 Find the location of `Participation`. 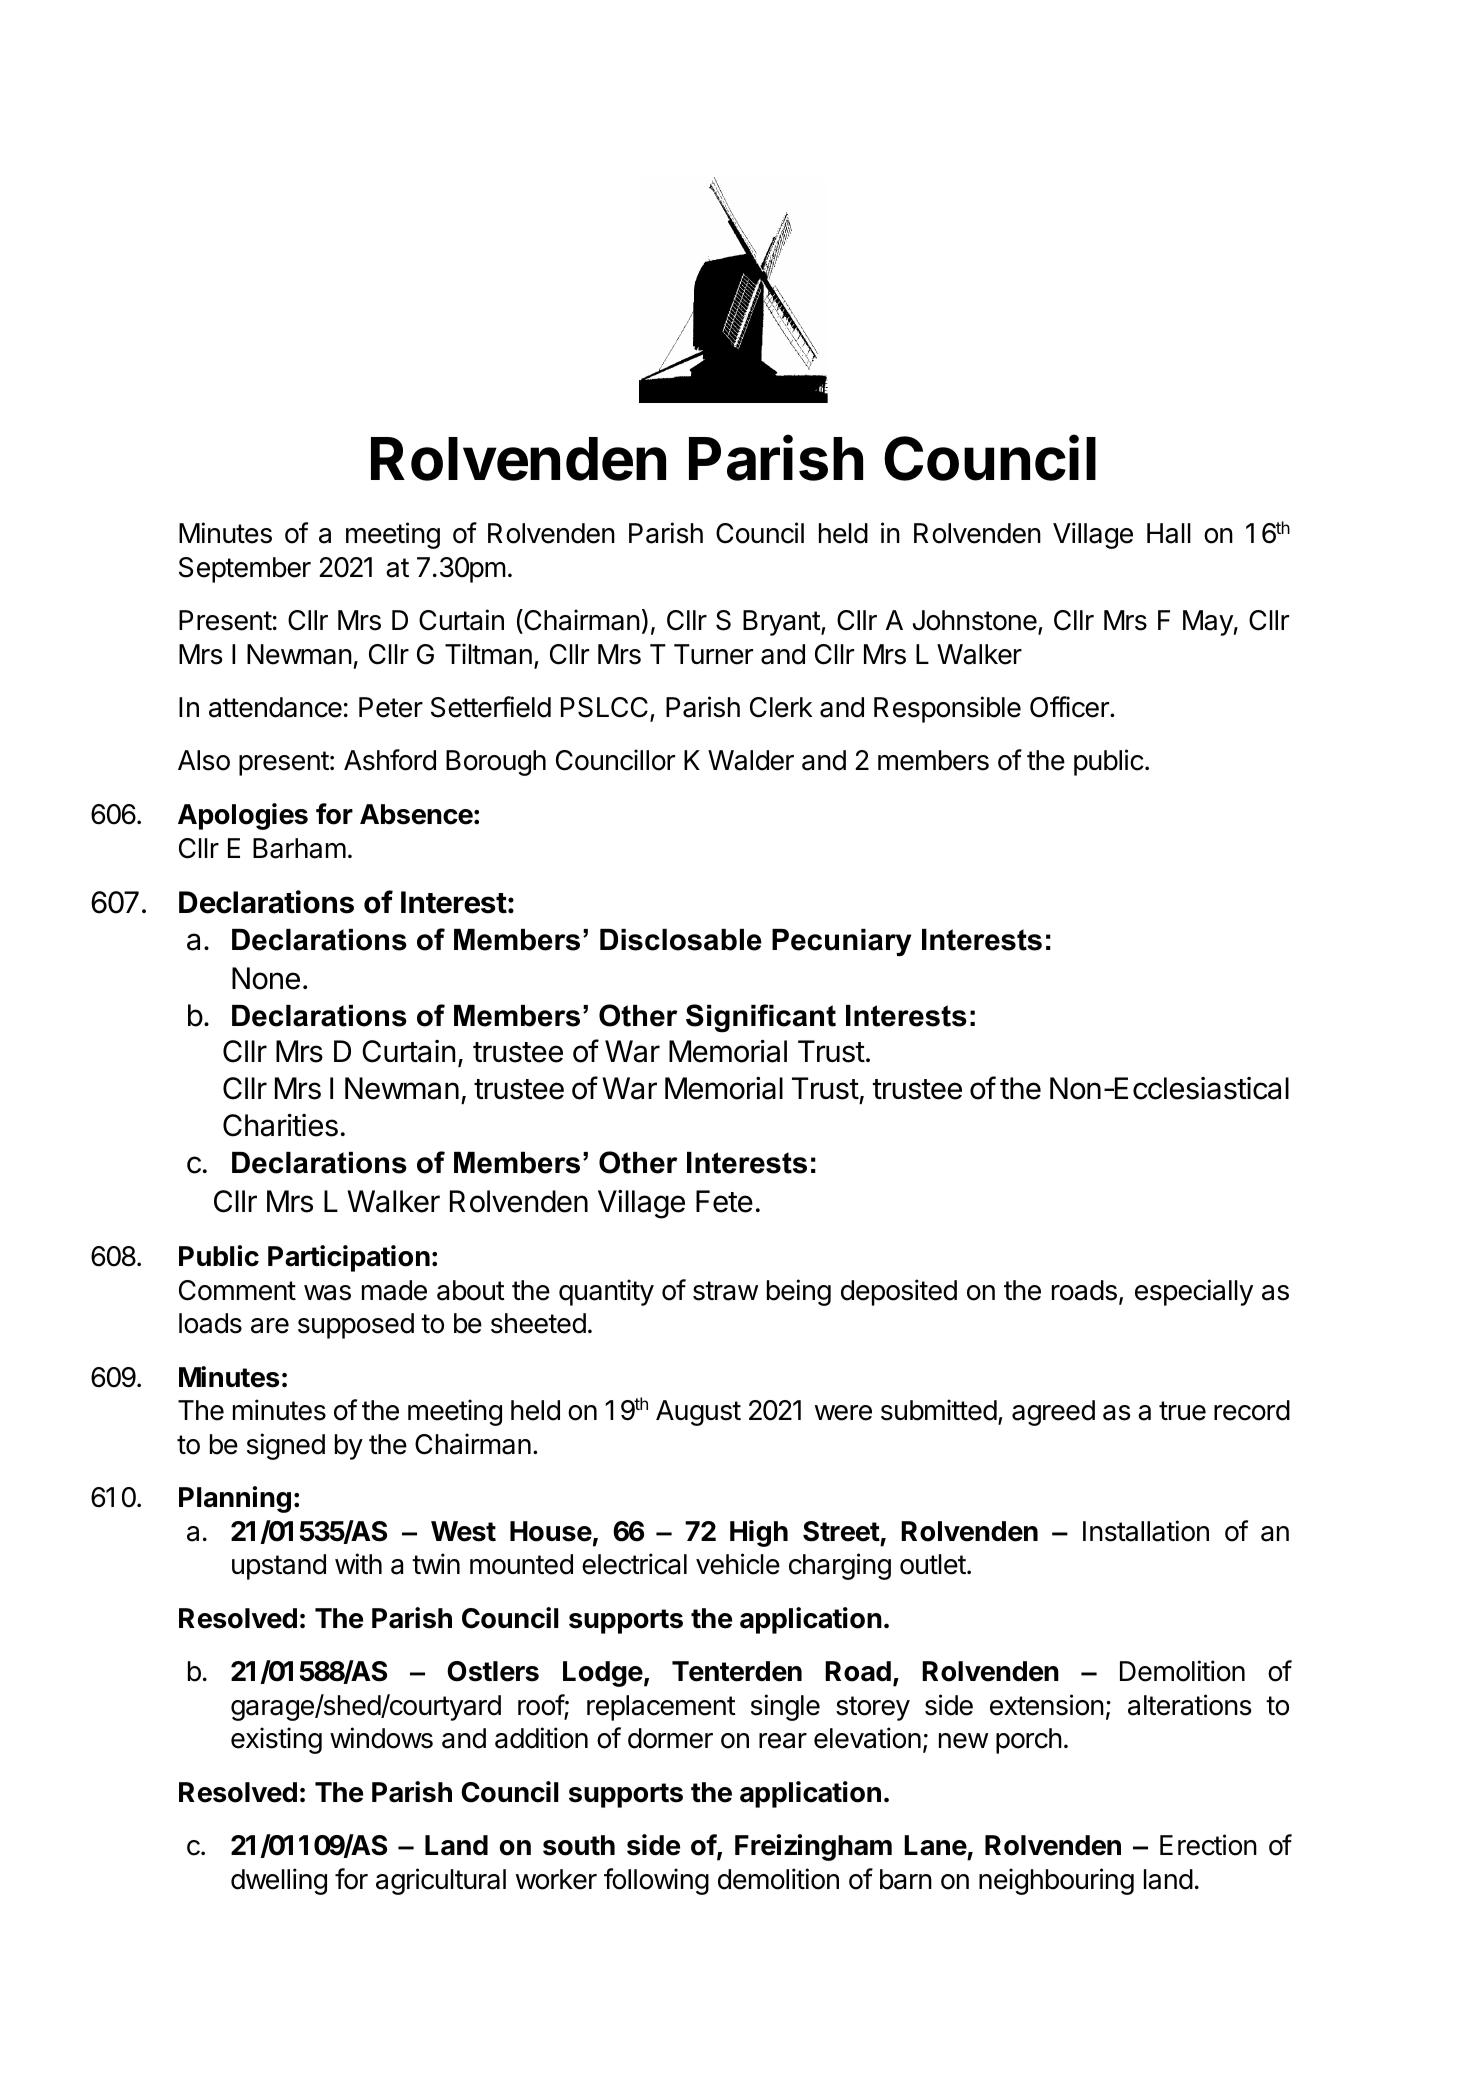

Participation is located at coordinates (349, 1258).
